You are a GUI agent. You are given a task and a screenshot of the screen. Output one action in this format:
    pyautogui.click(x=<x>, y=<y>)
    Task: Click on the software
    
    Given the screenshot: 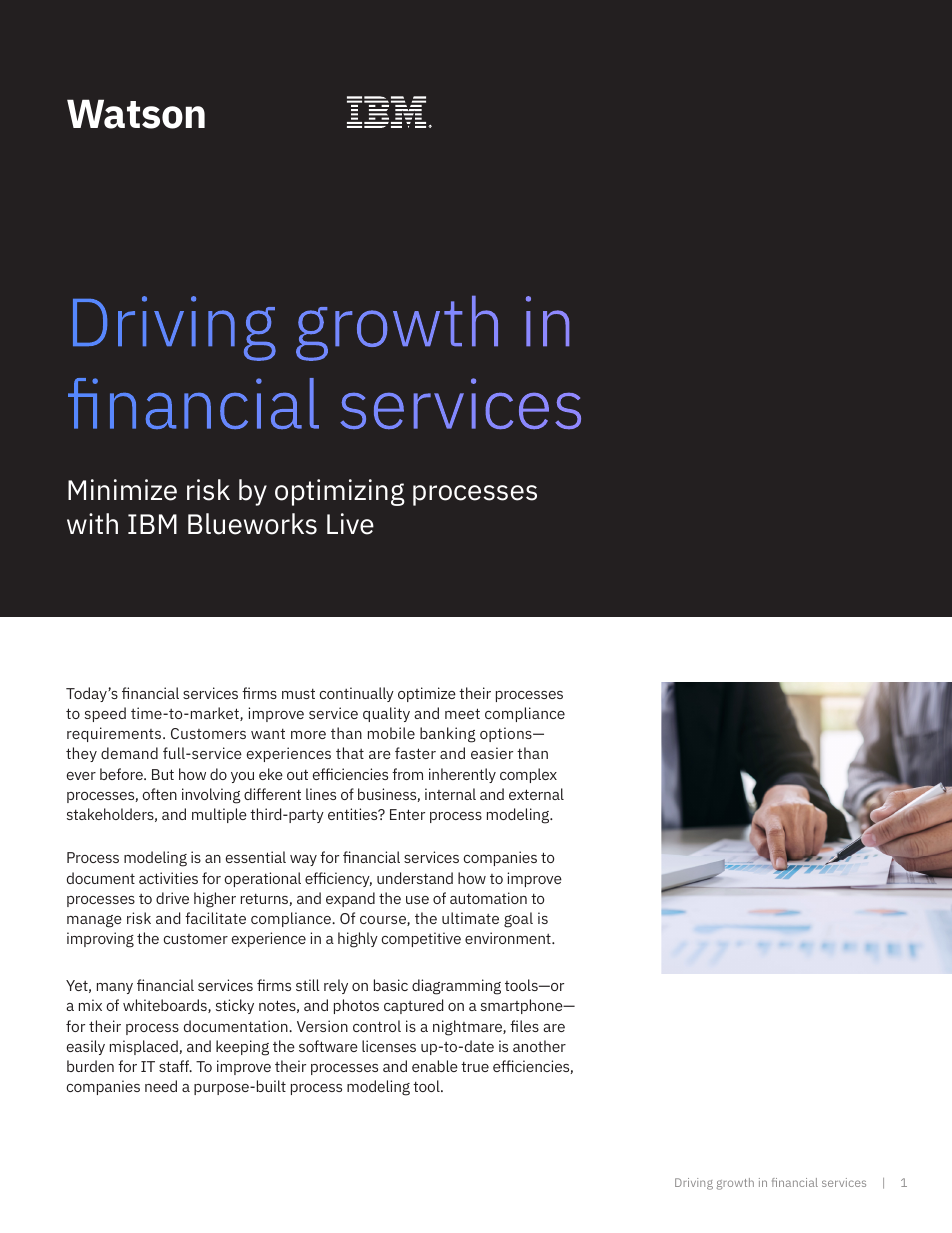 What is the action you would take?
    pyautogui.click(x=328, y=1046)
